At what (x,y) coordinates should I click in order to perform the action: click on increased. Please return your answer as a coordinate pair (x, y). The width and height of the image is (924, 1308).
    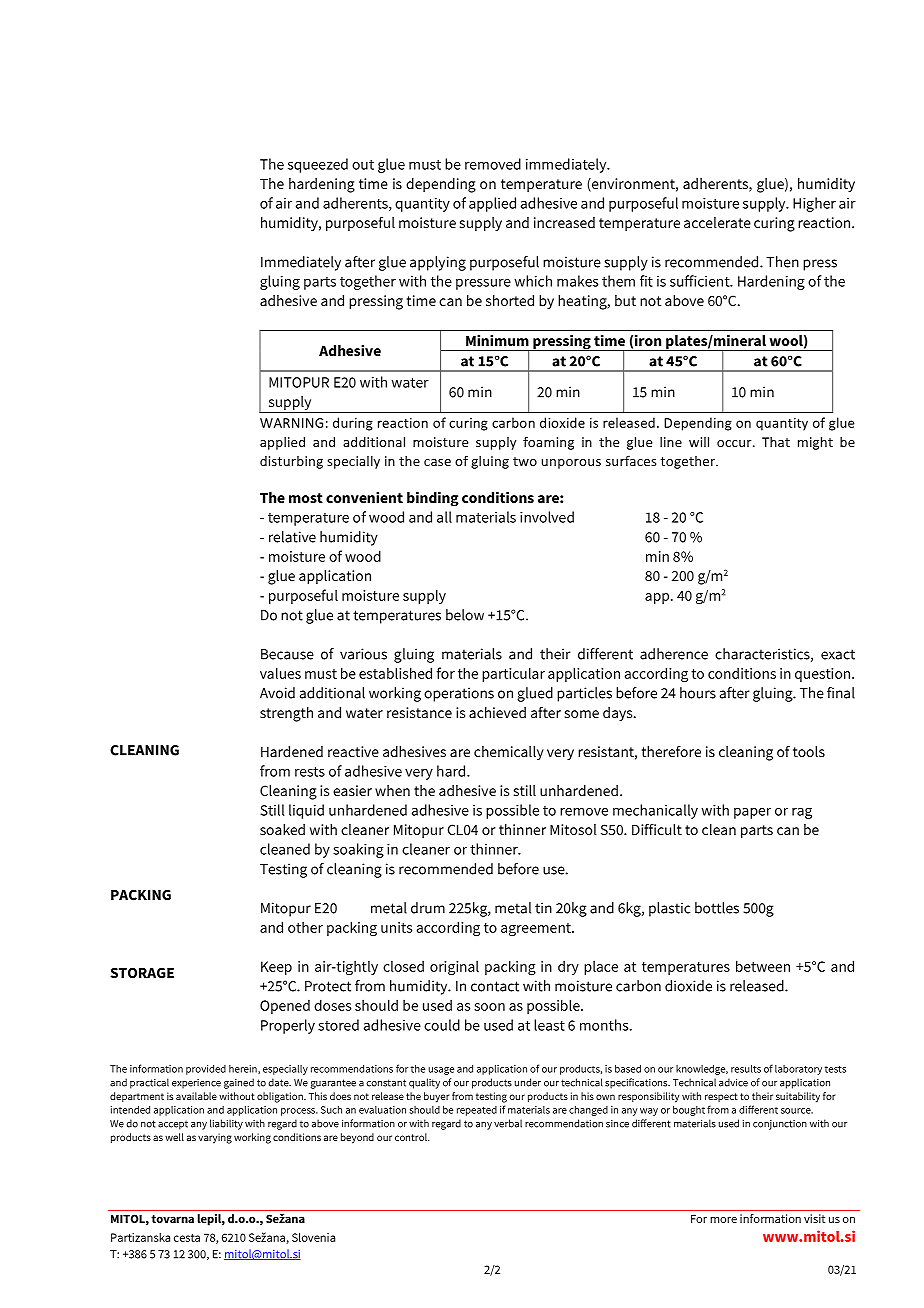
    Looking at the image, I should click on (564, 222).
